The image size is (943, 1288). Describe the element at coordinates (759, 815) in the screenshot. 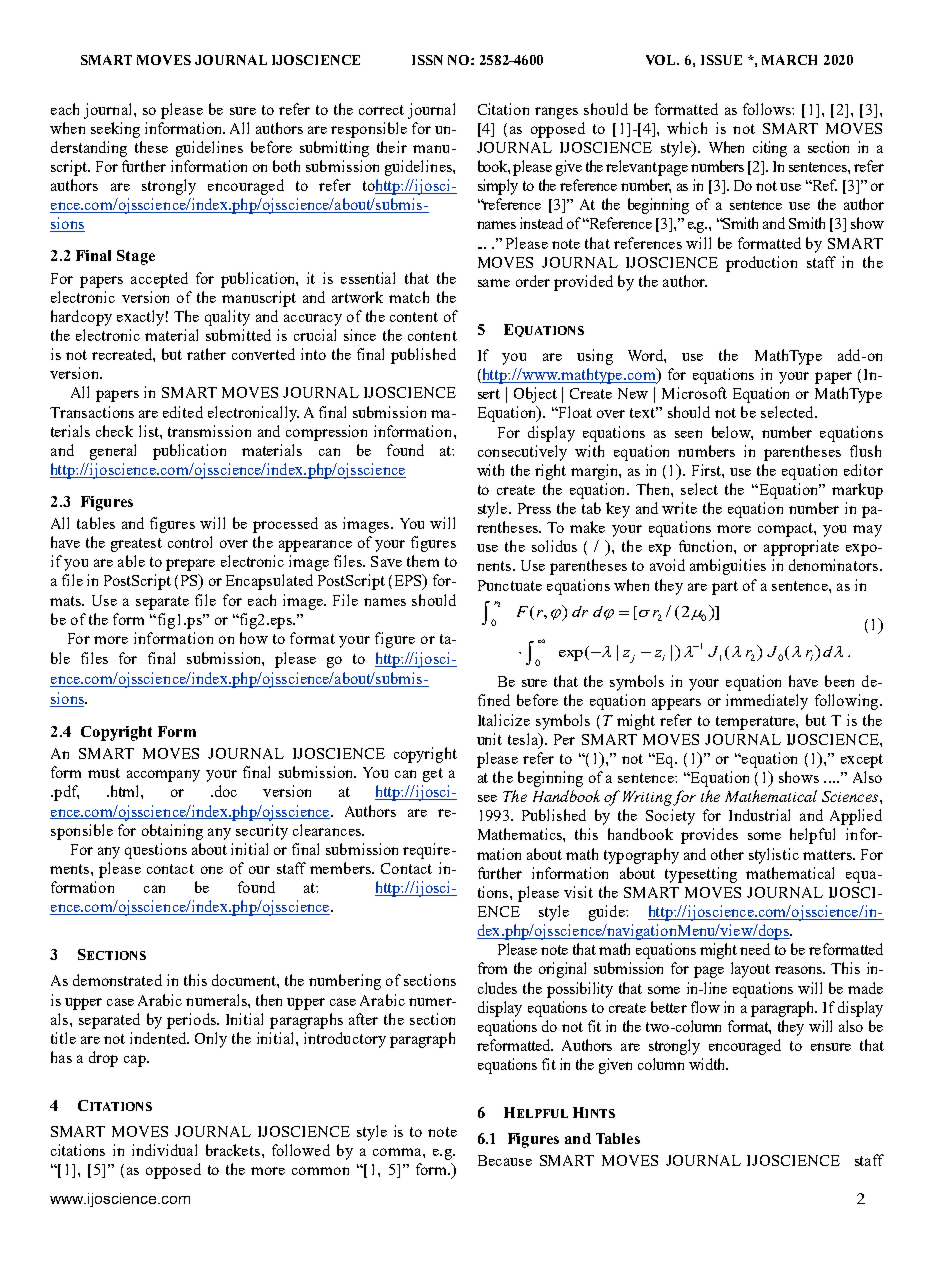

I see `Industrial` at that location.
